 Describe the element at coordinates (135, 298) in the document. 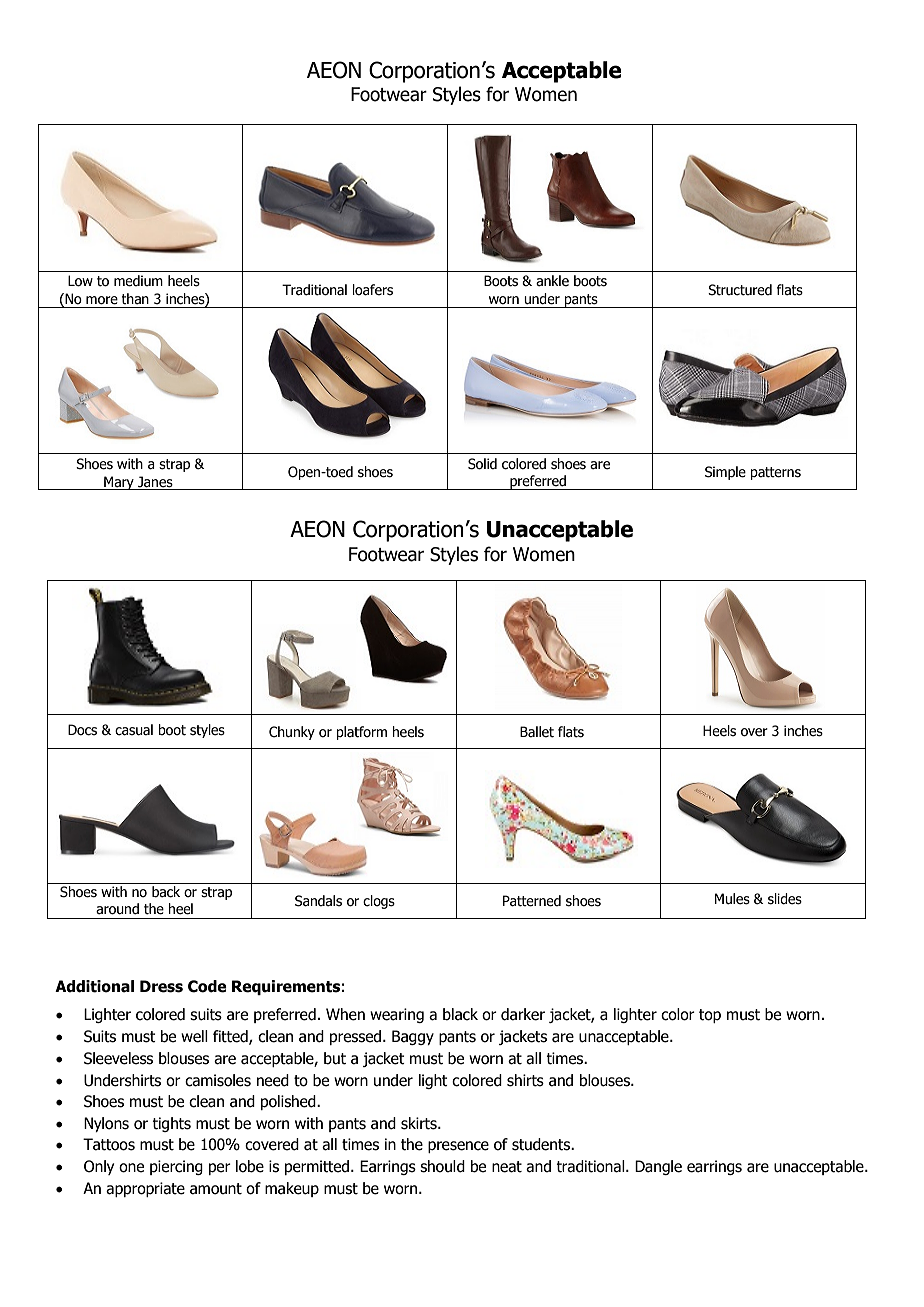

I see `than` at that location.
